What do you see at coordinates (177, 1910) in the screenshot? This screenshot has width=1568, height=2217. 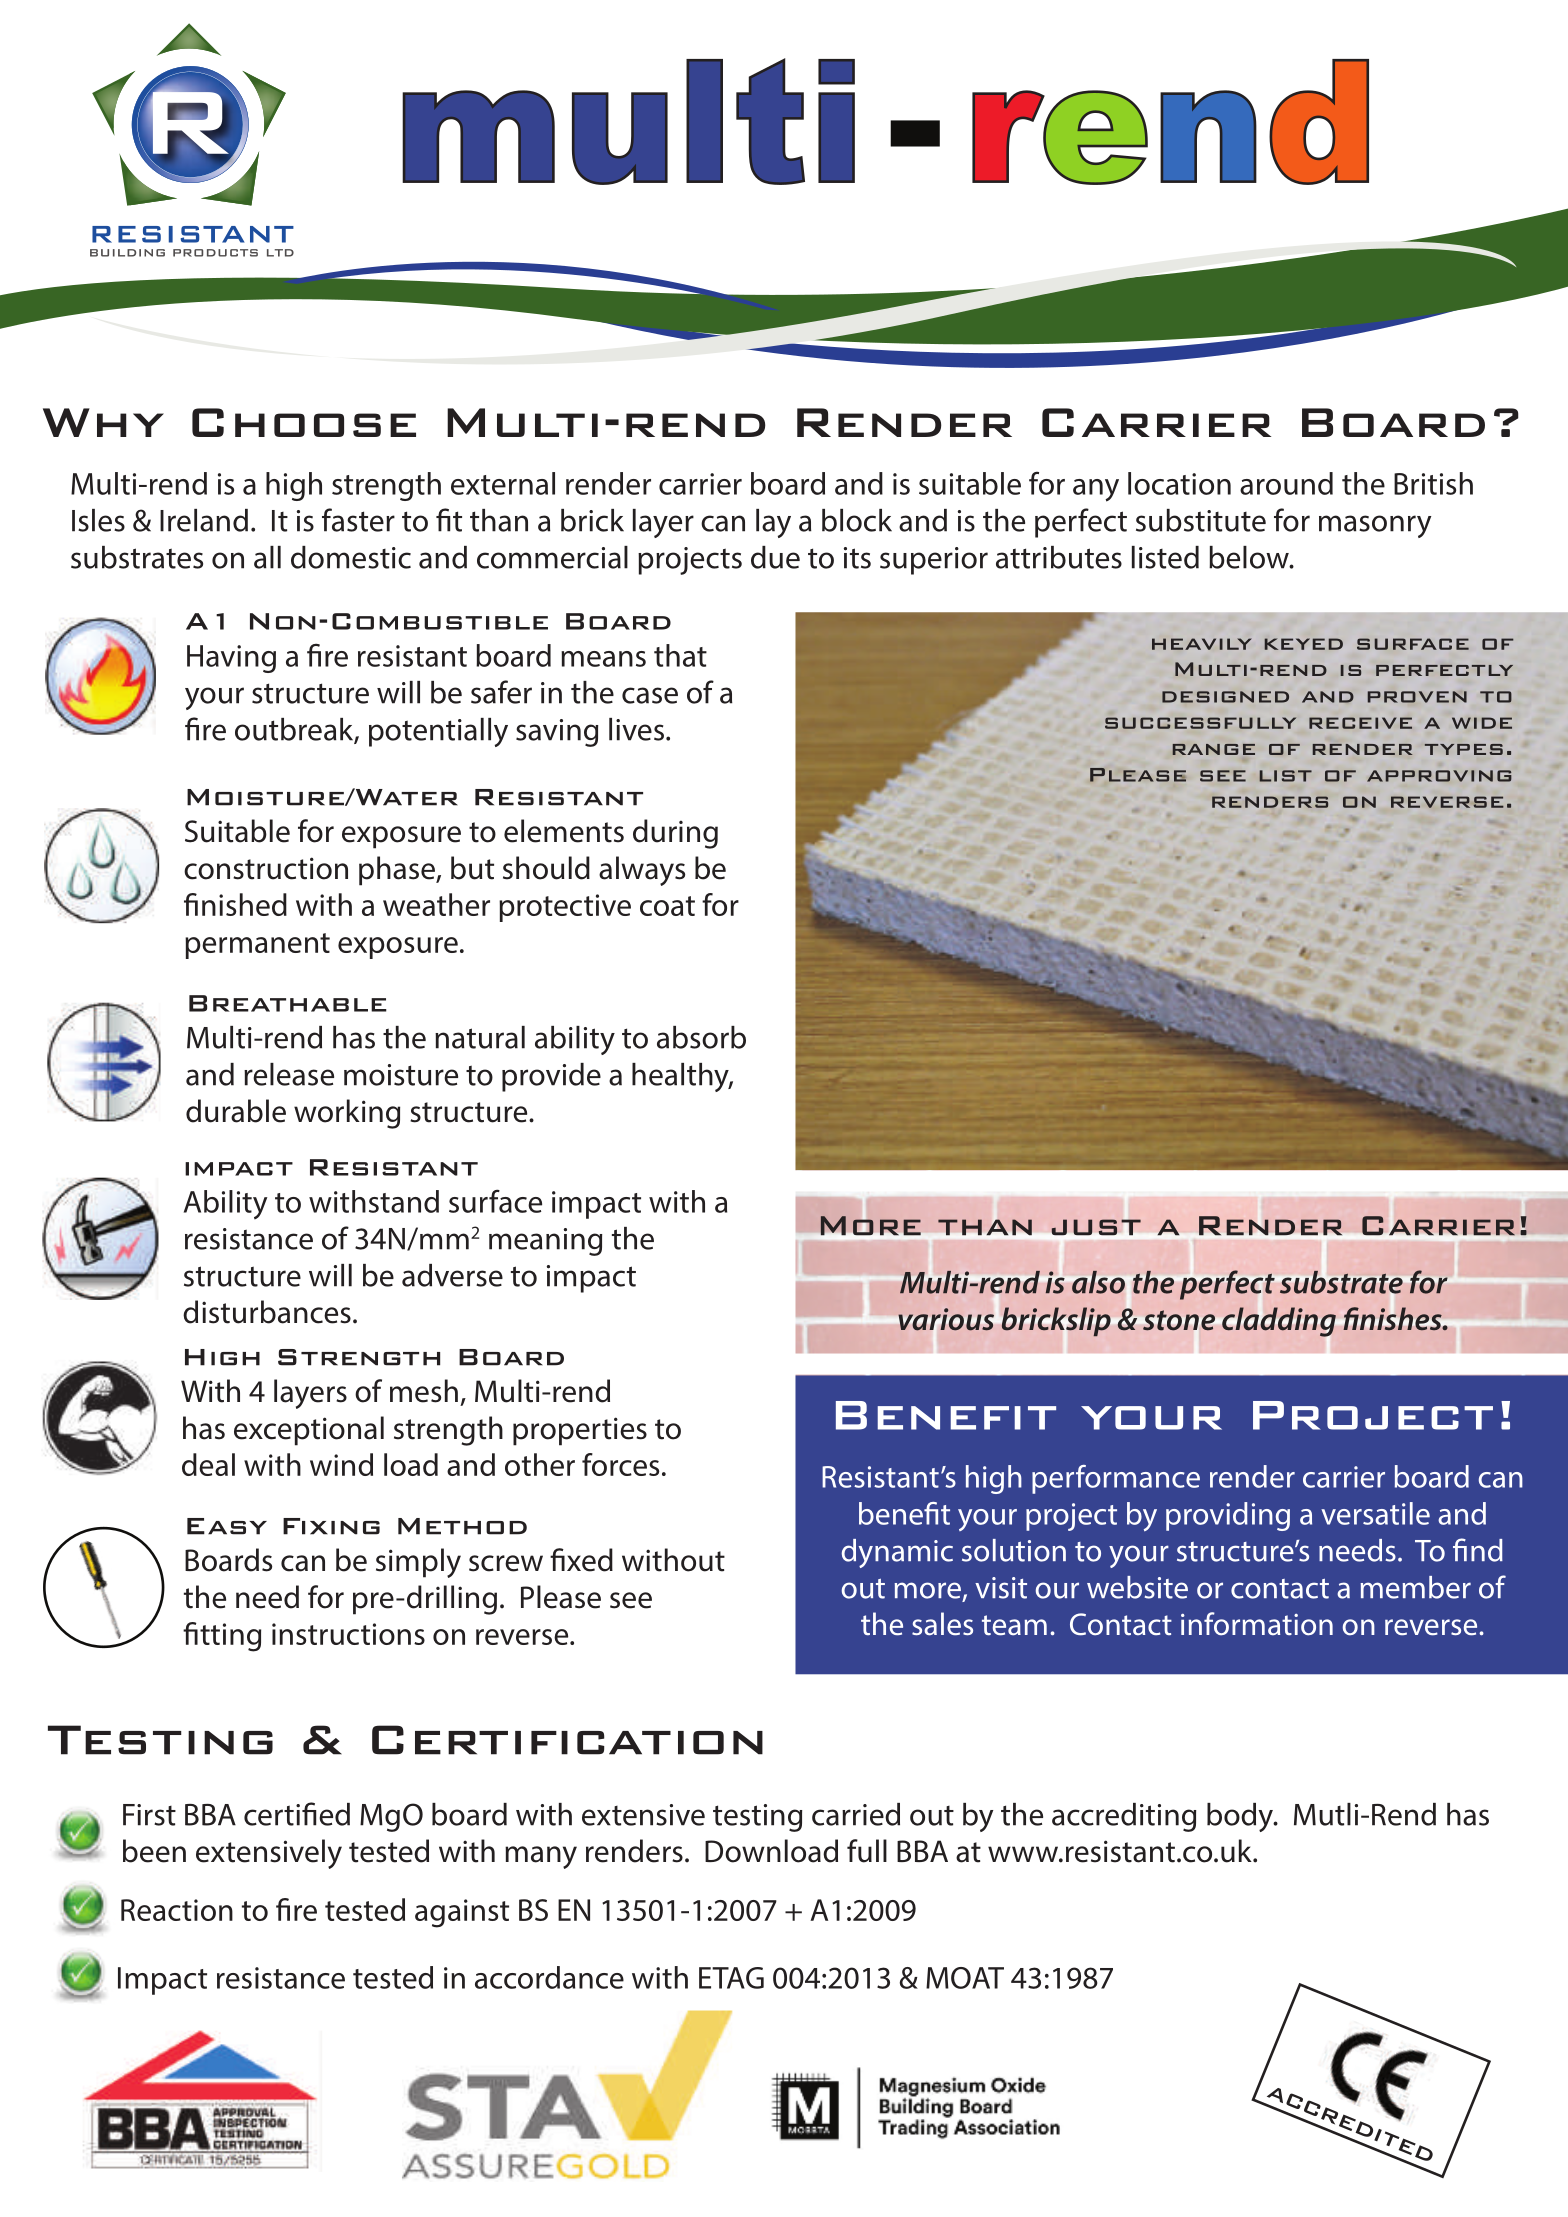 I see `Reaction` at bounding box center [177, 1910].
